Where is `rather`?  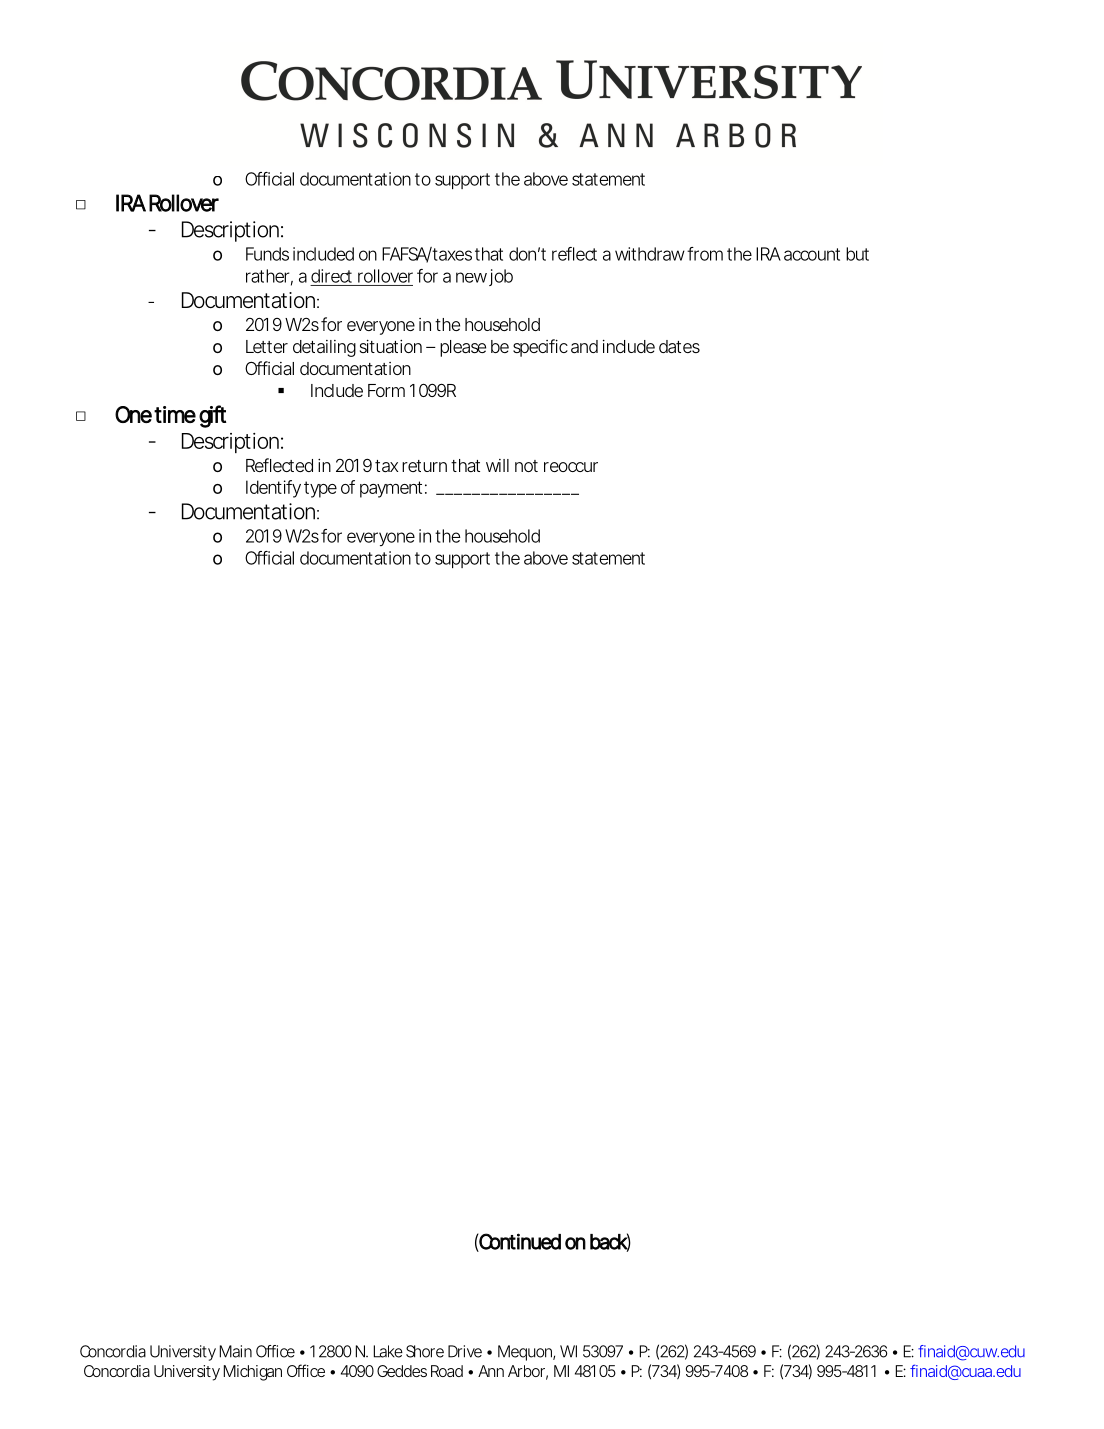 rather is located at coordinates (268, 276).
